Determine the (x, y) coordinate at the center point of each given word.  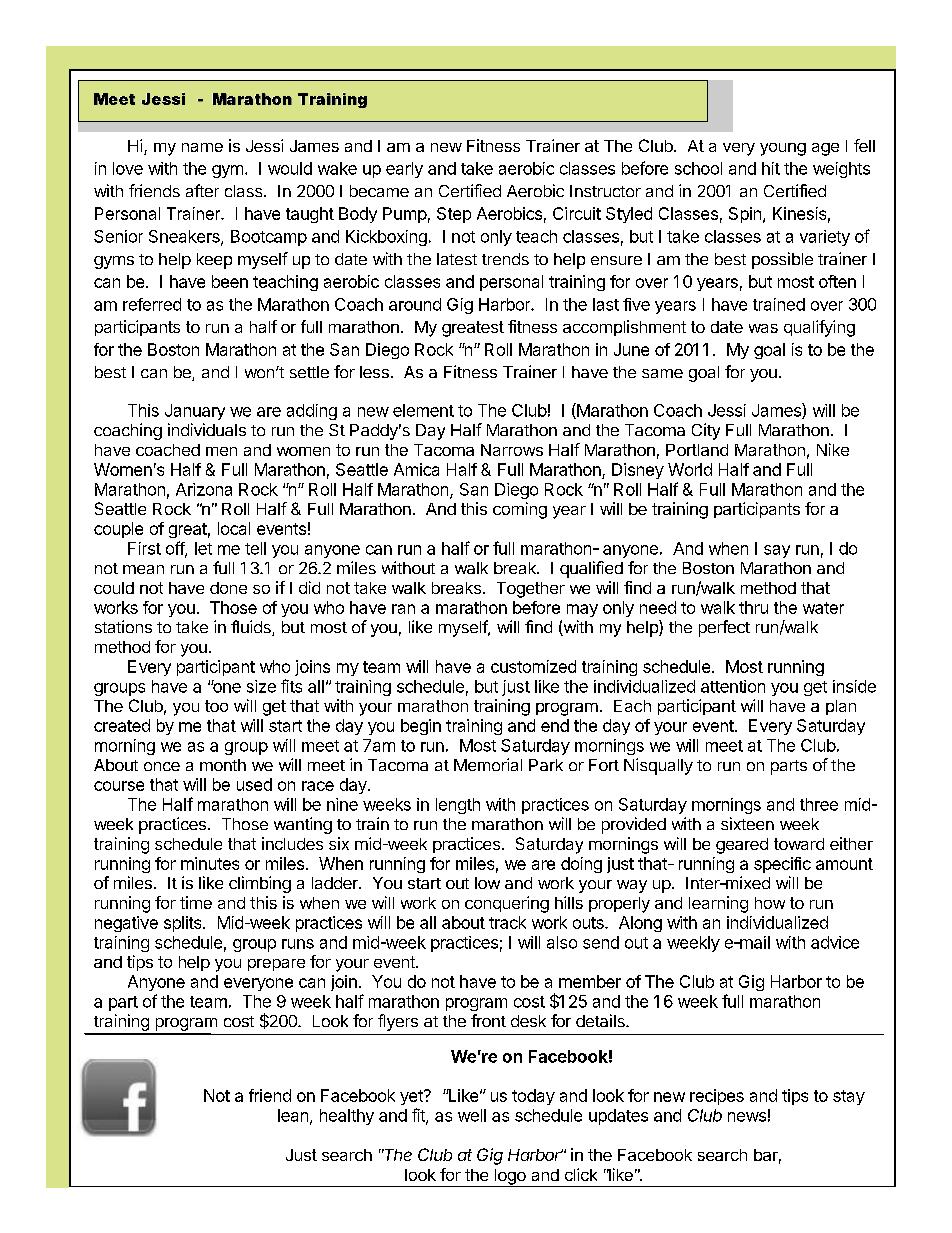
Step (454, 215)
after (202, 190)
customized (533, 666)
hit (771, 168)
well (472, 1115)
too (216, 706)
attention (733, 686)
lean (293, 1115)
